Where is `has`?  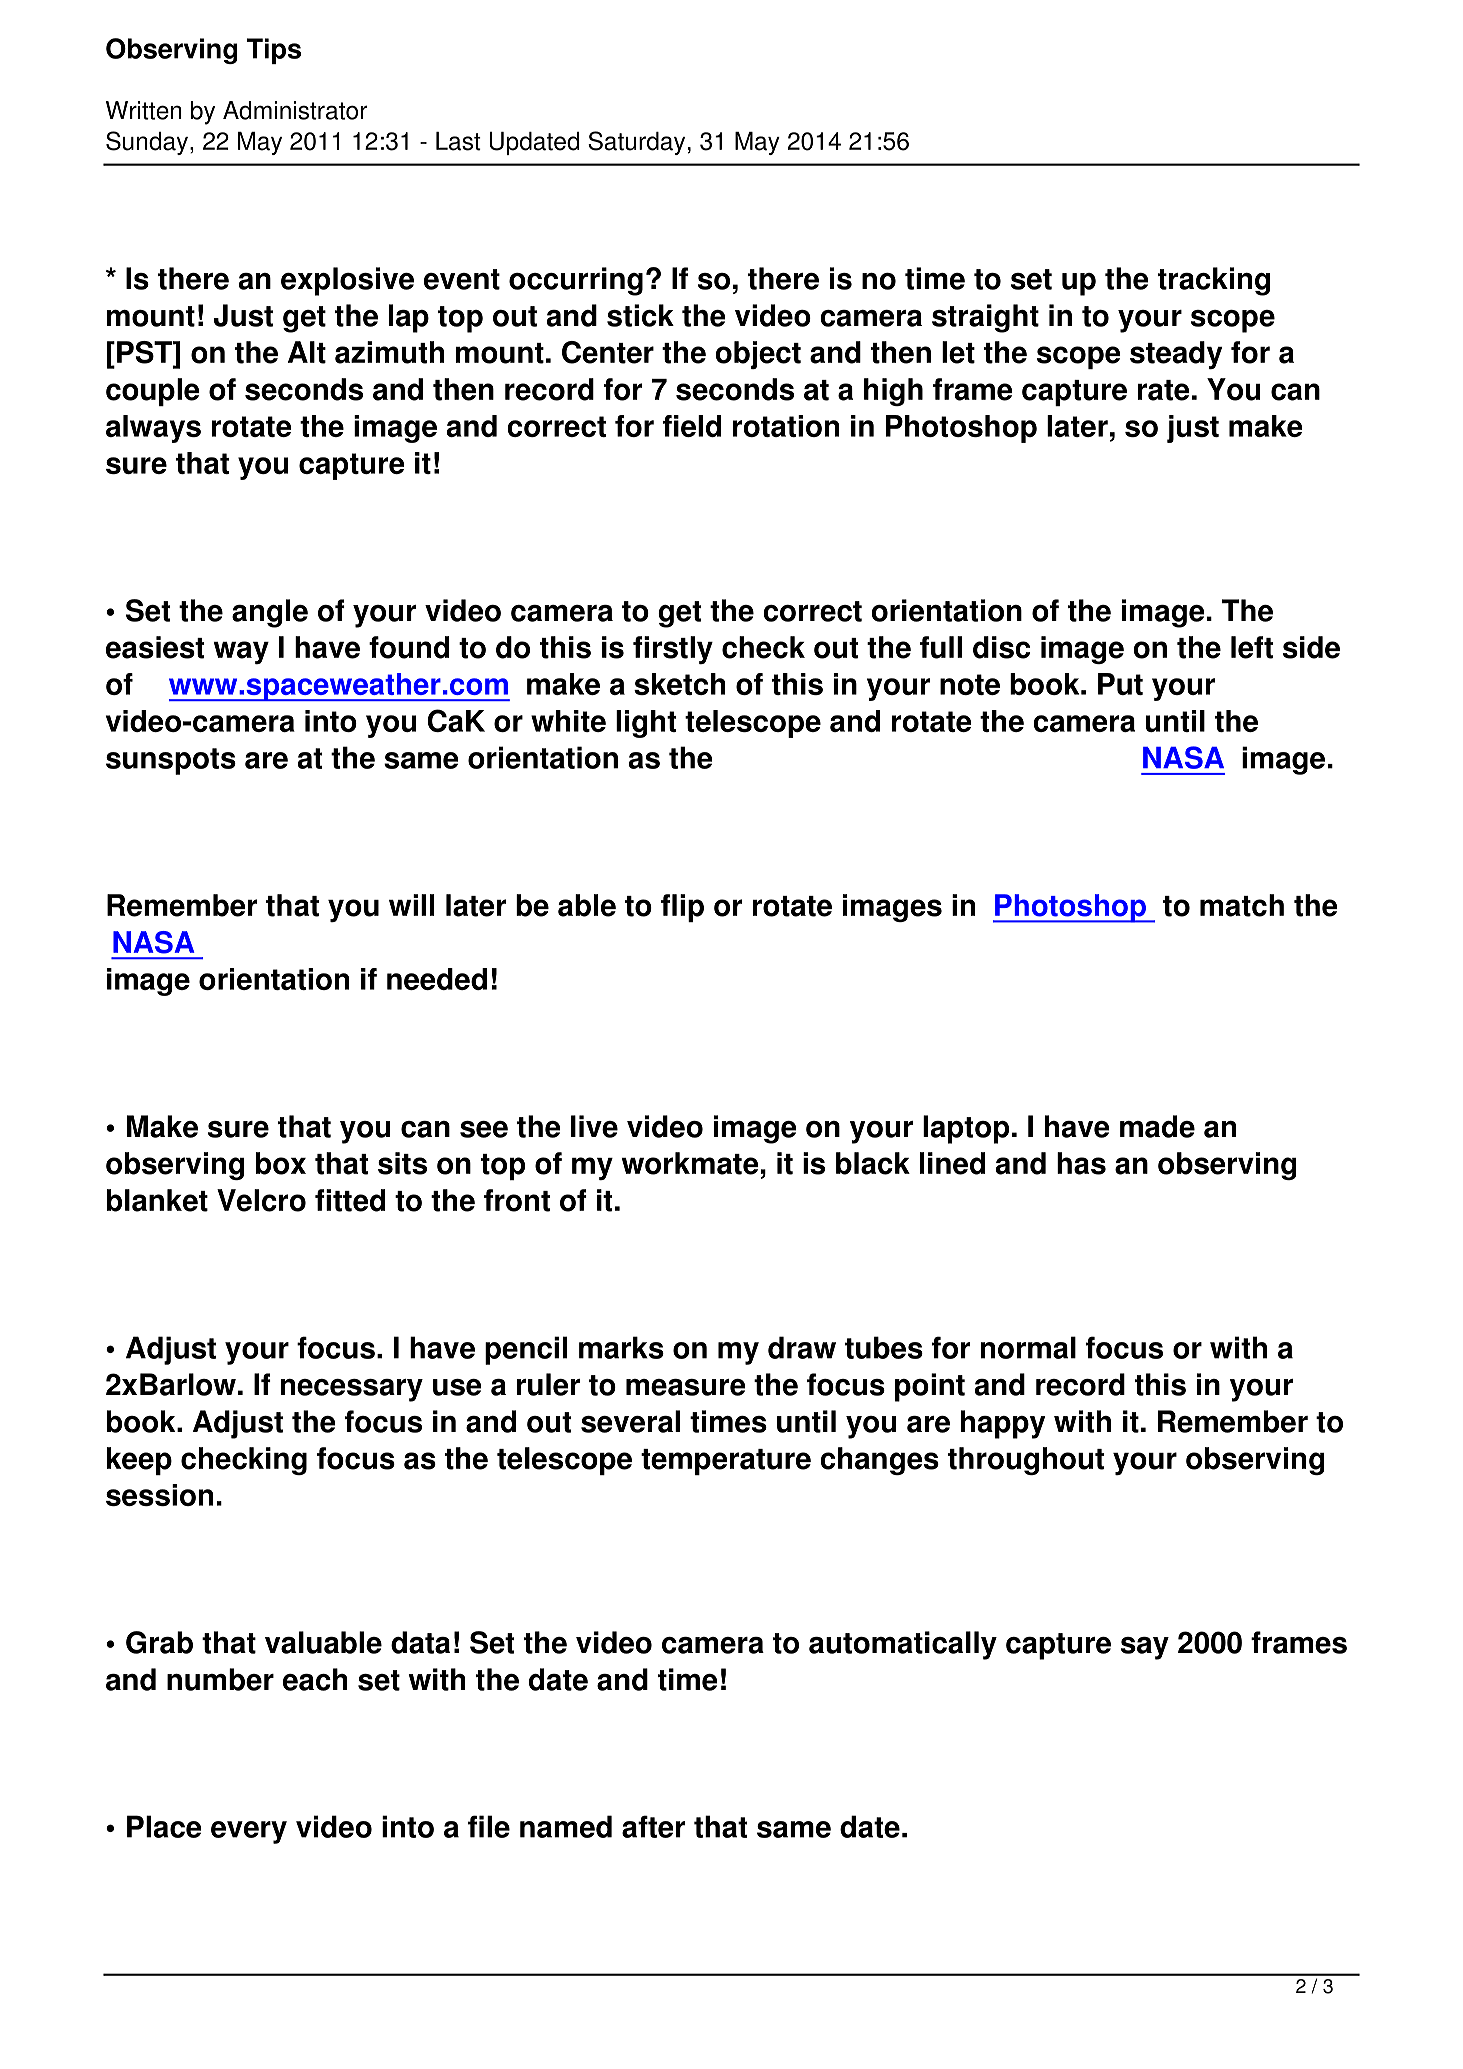
has is located at coordinates (1081, 1163).
